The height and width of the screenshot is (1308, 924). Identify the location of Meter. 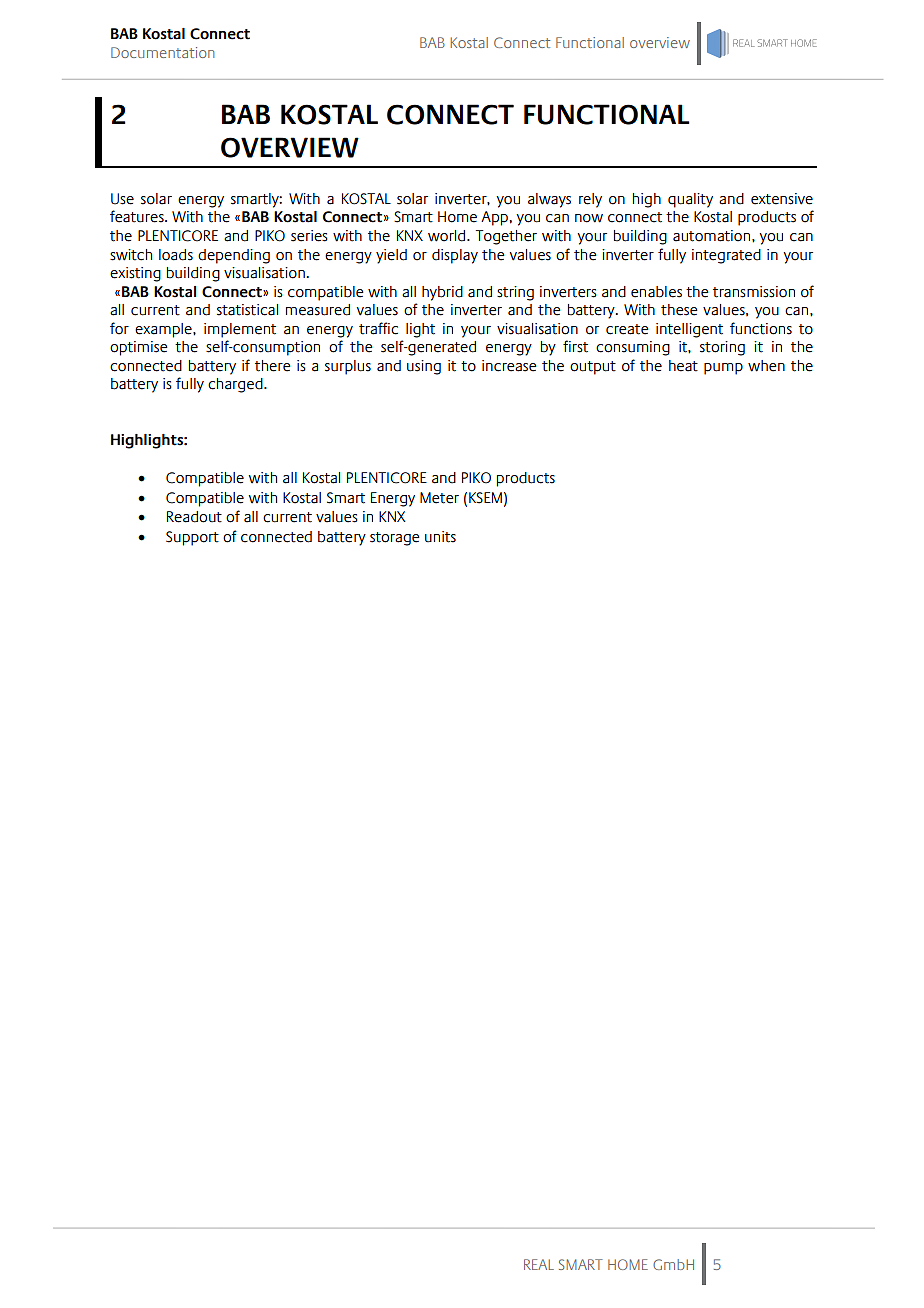
(439, 498).
